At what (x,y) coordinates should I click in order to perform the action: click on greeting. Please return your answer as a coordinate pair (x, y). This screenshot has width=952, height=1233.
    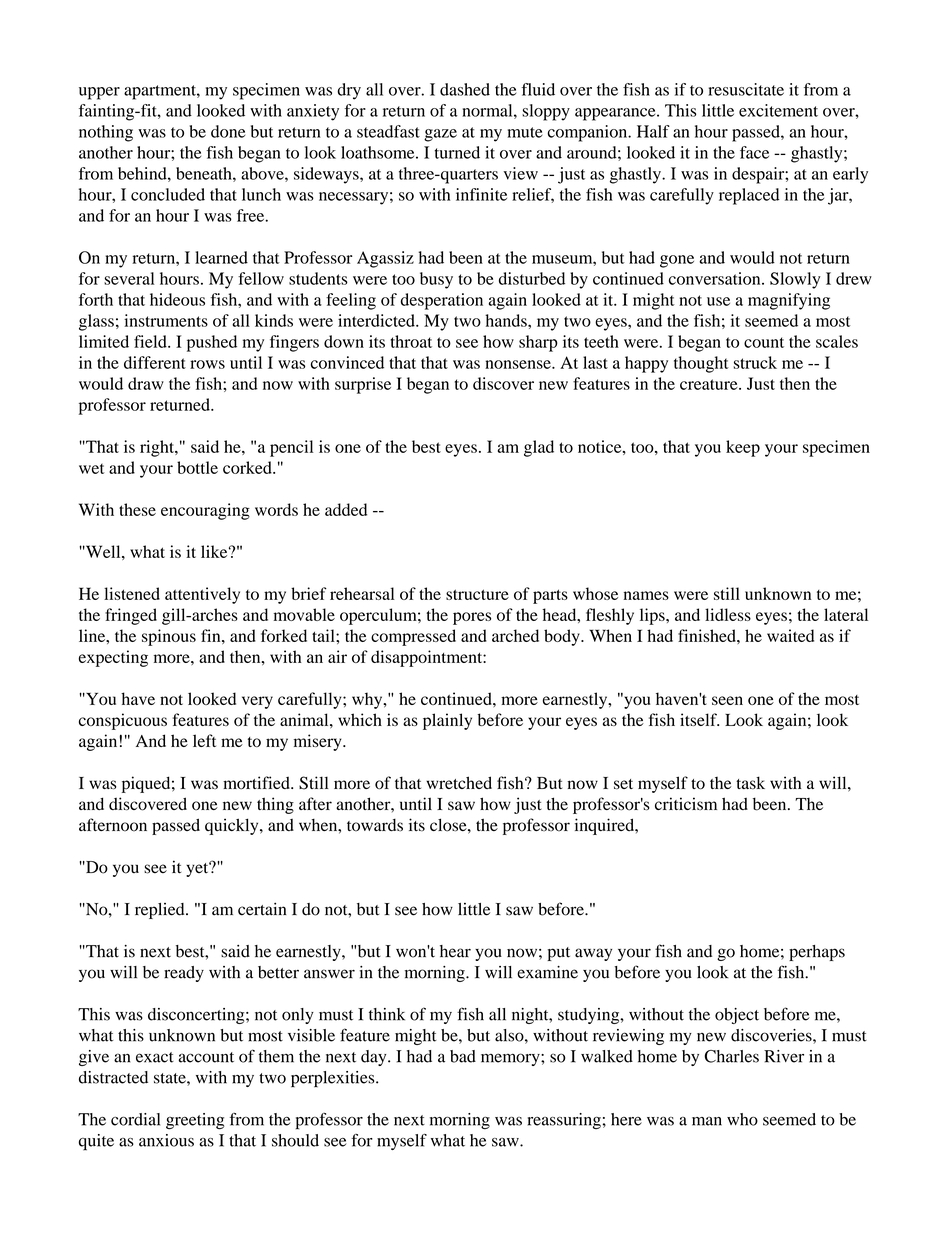
    Looking at the image, I should click on (195, 1121).
